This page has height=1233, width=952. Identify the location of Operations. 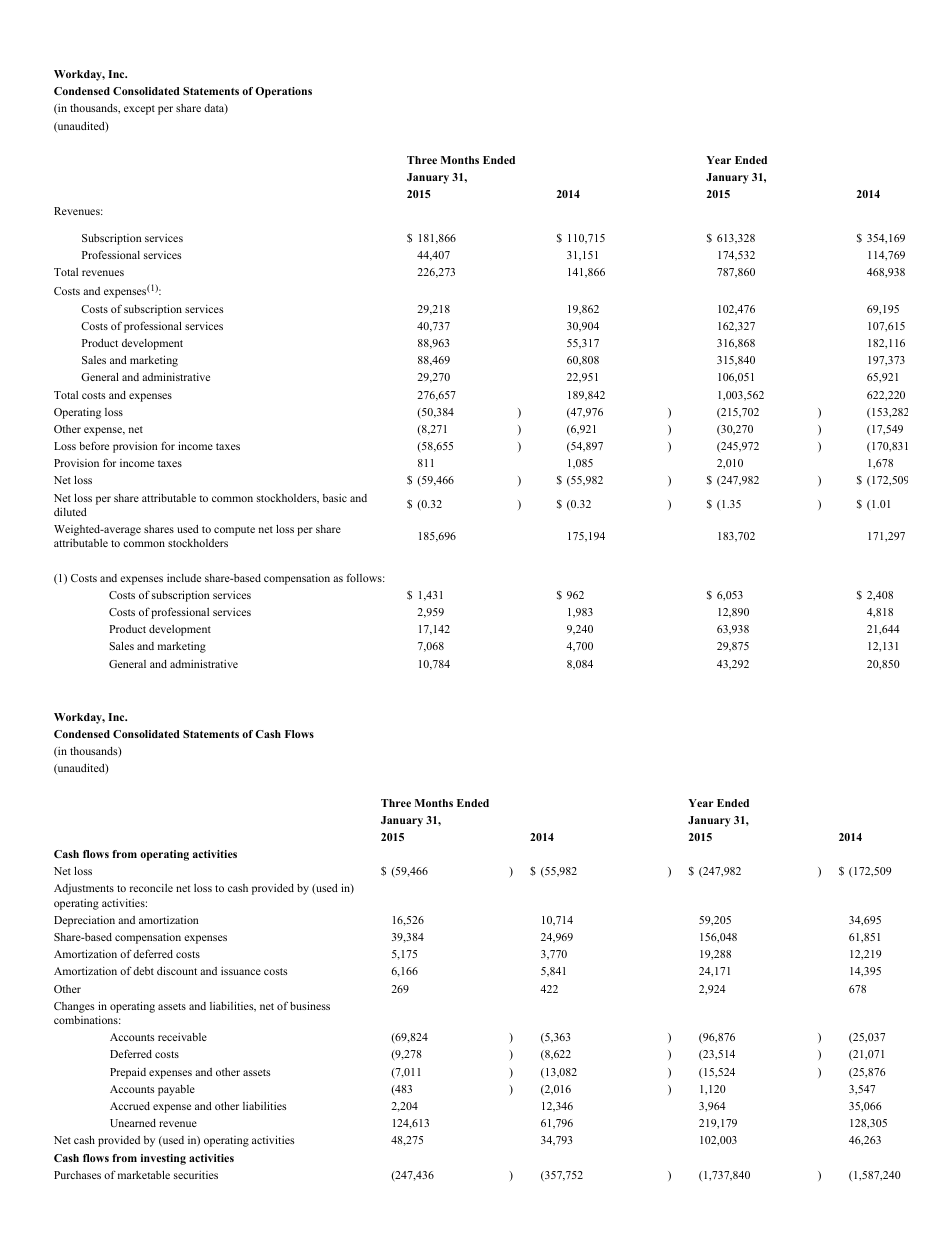
(283, 92).
